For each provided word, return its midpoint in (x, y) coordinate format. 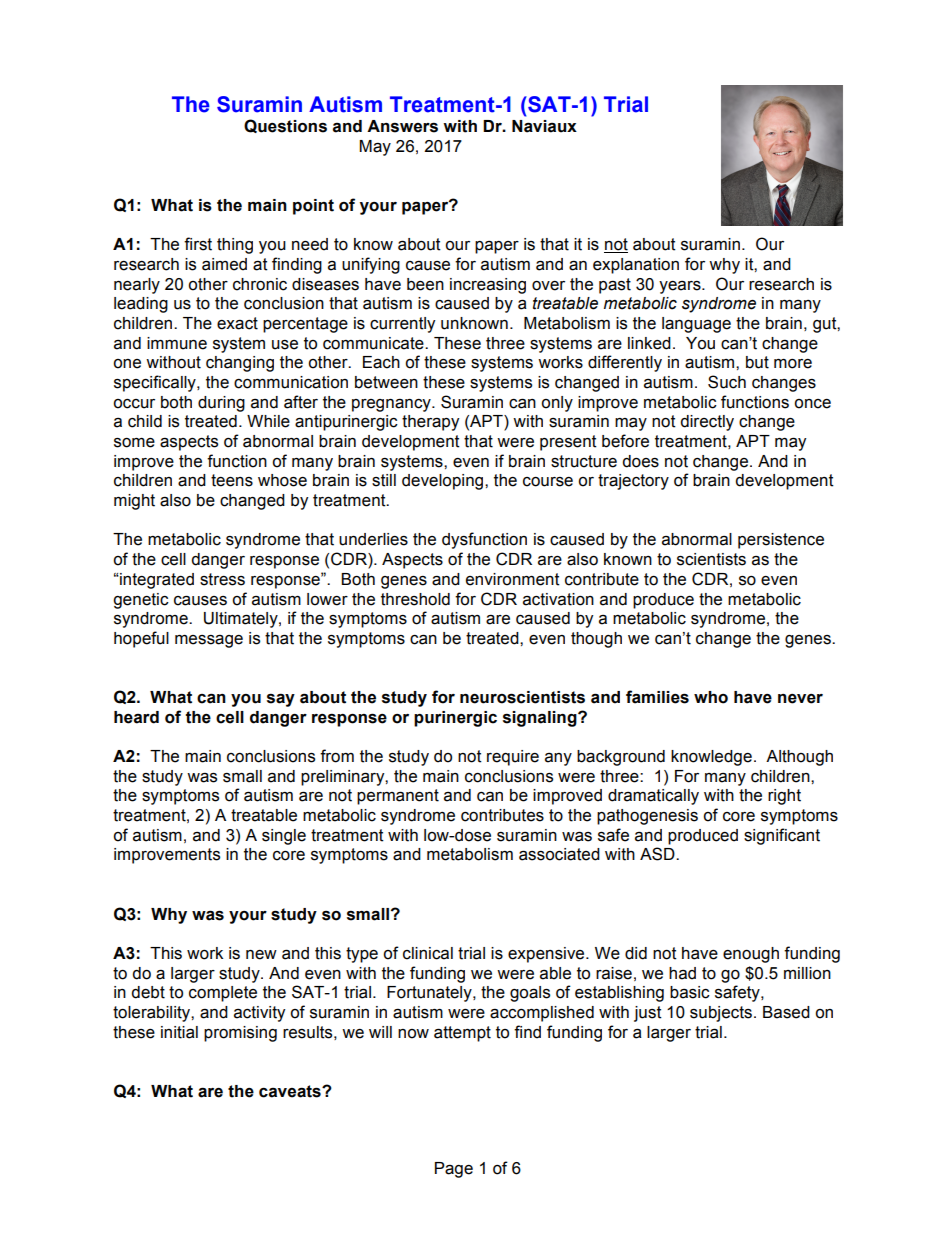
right (784, 797)
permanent (398, 797)
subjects (721, 1014)
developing (444, 482)
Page (454, 1170)
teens (232, 480)
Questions (285, 126)
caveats (291, 1091)
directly (707, 423)
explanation (636, 266)
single (284, 837)
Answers (402, 126)
